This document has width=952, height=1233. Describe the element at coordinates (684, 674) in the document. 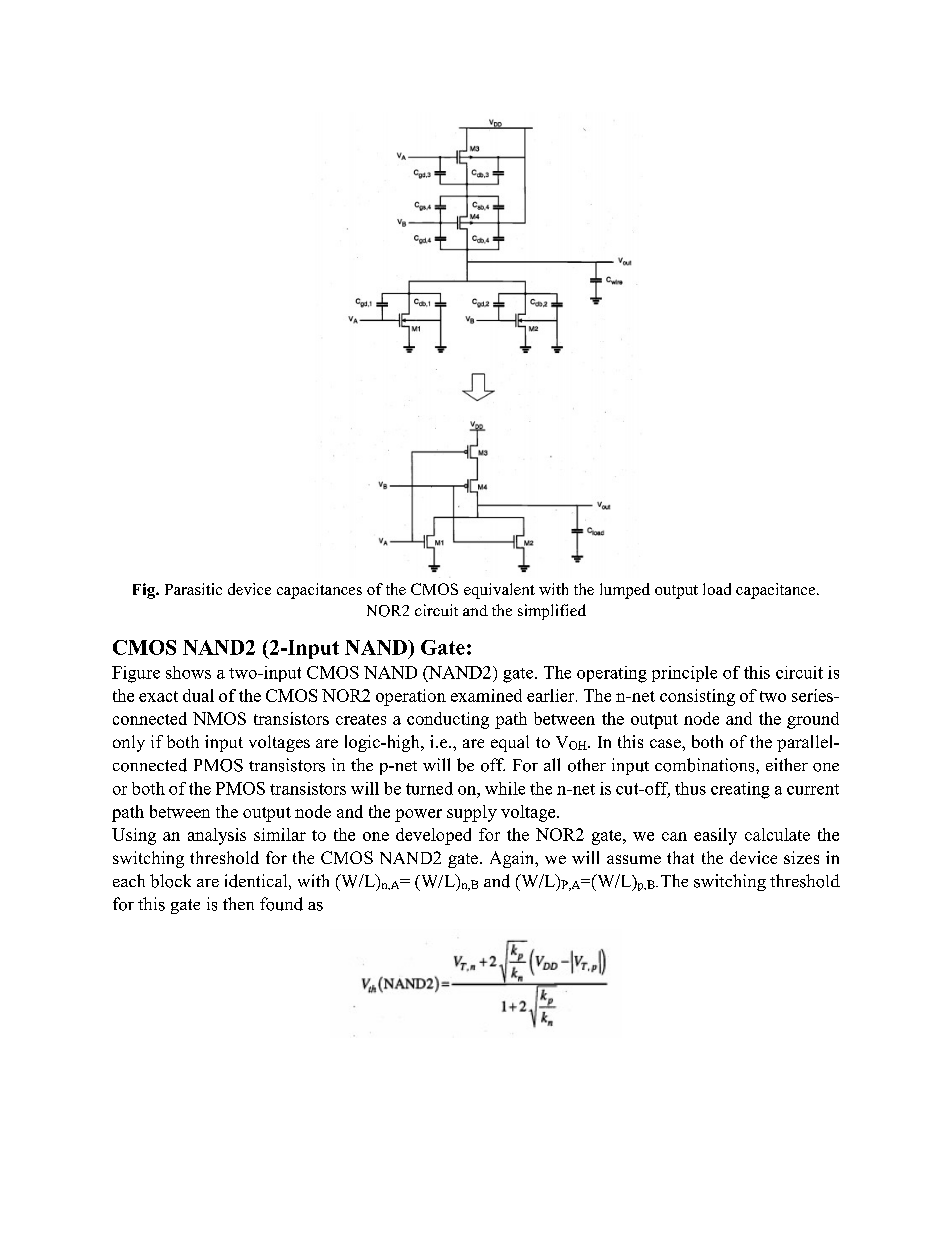

I see `principle` at that location.
